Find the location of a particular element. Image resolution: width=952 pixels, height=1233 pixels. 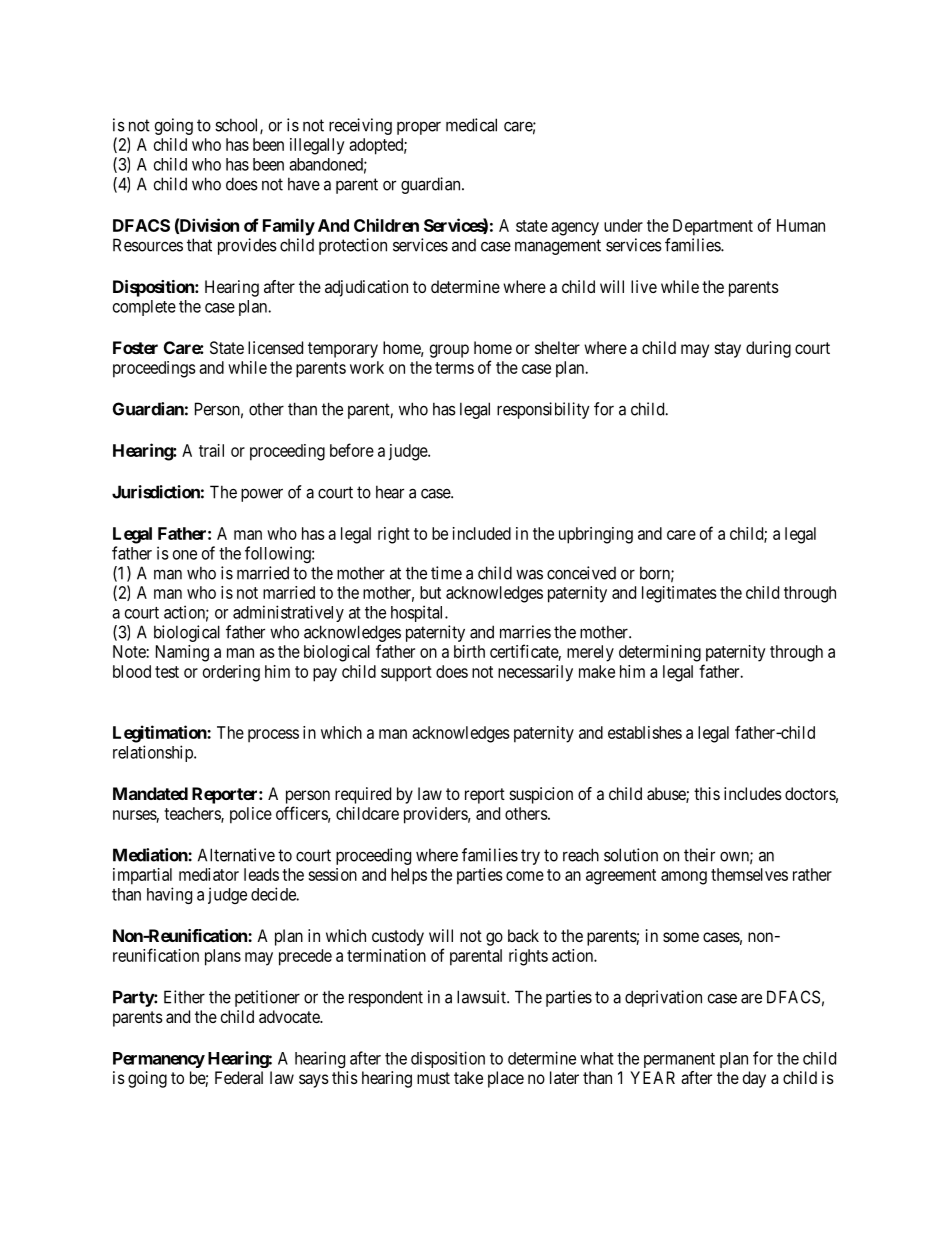

school is located at coordinates (238, 126).
